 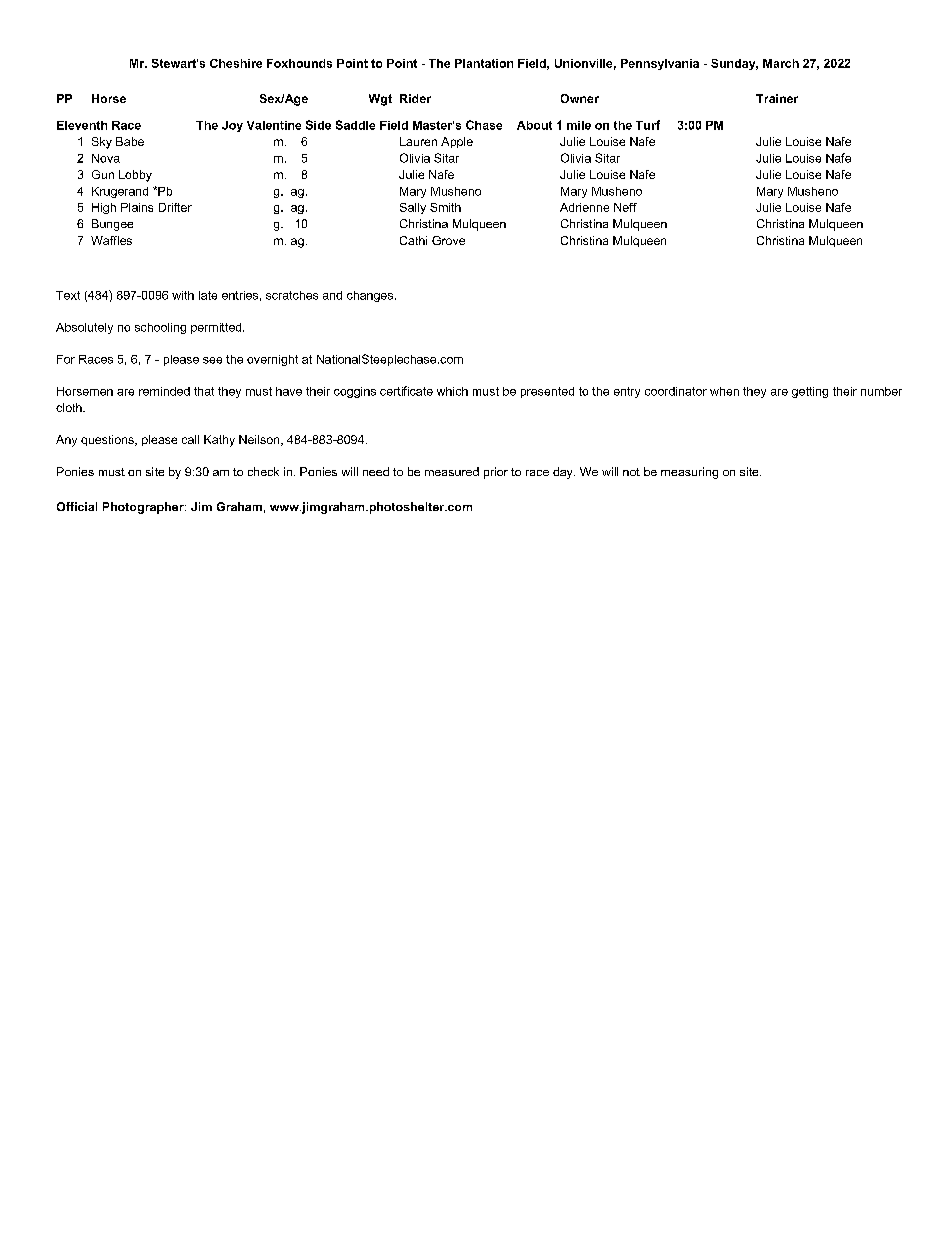 What do you see at coordinates (625, 207) in the document?
I see `Neff` at bounding box center [625, 207].
